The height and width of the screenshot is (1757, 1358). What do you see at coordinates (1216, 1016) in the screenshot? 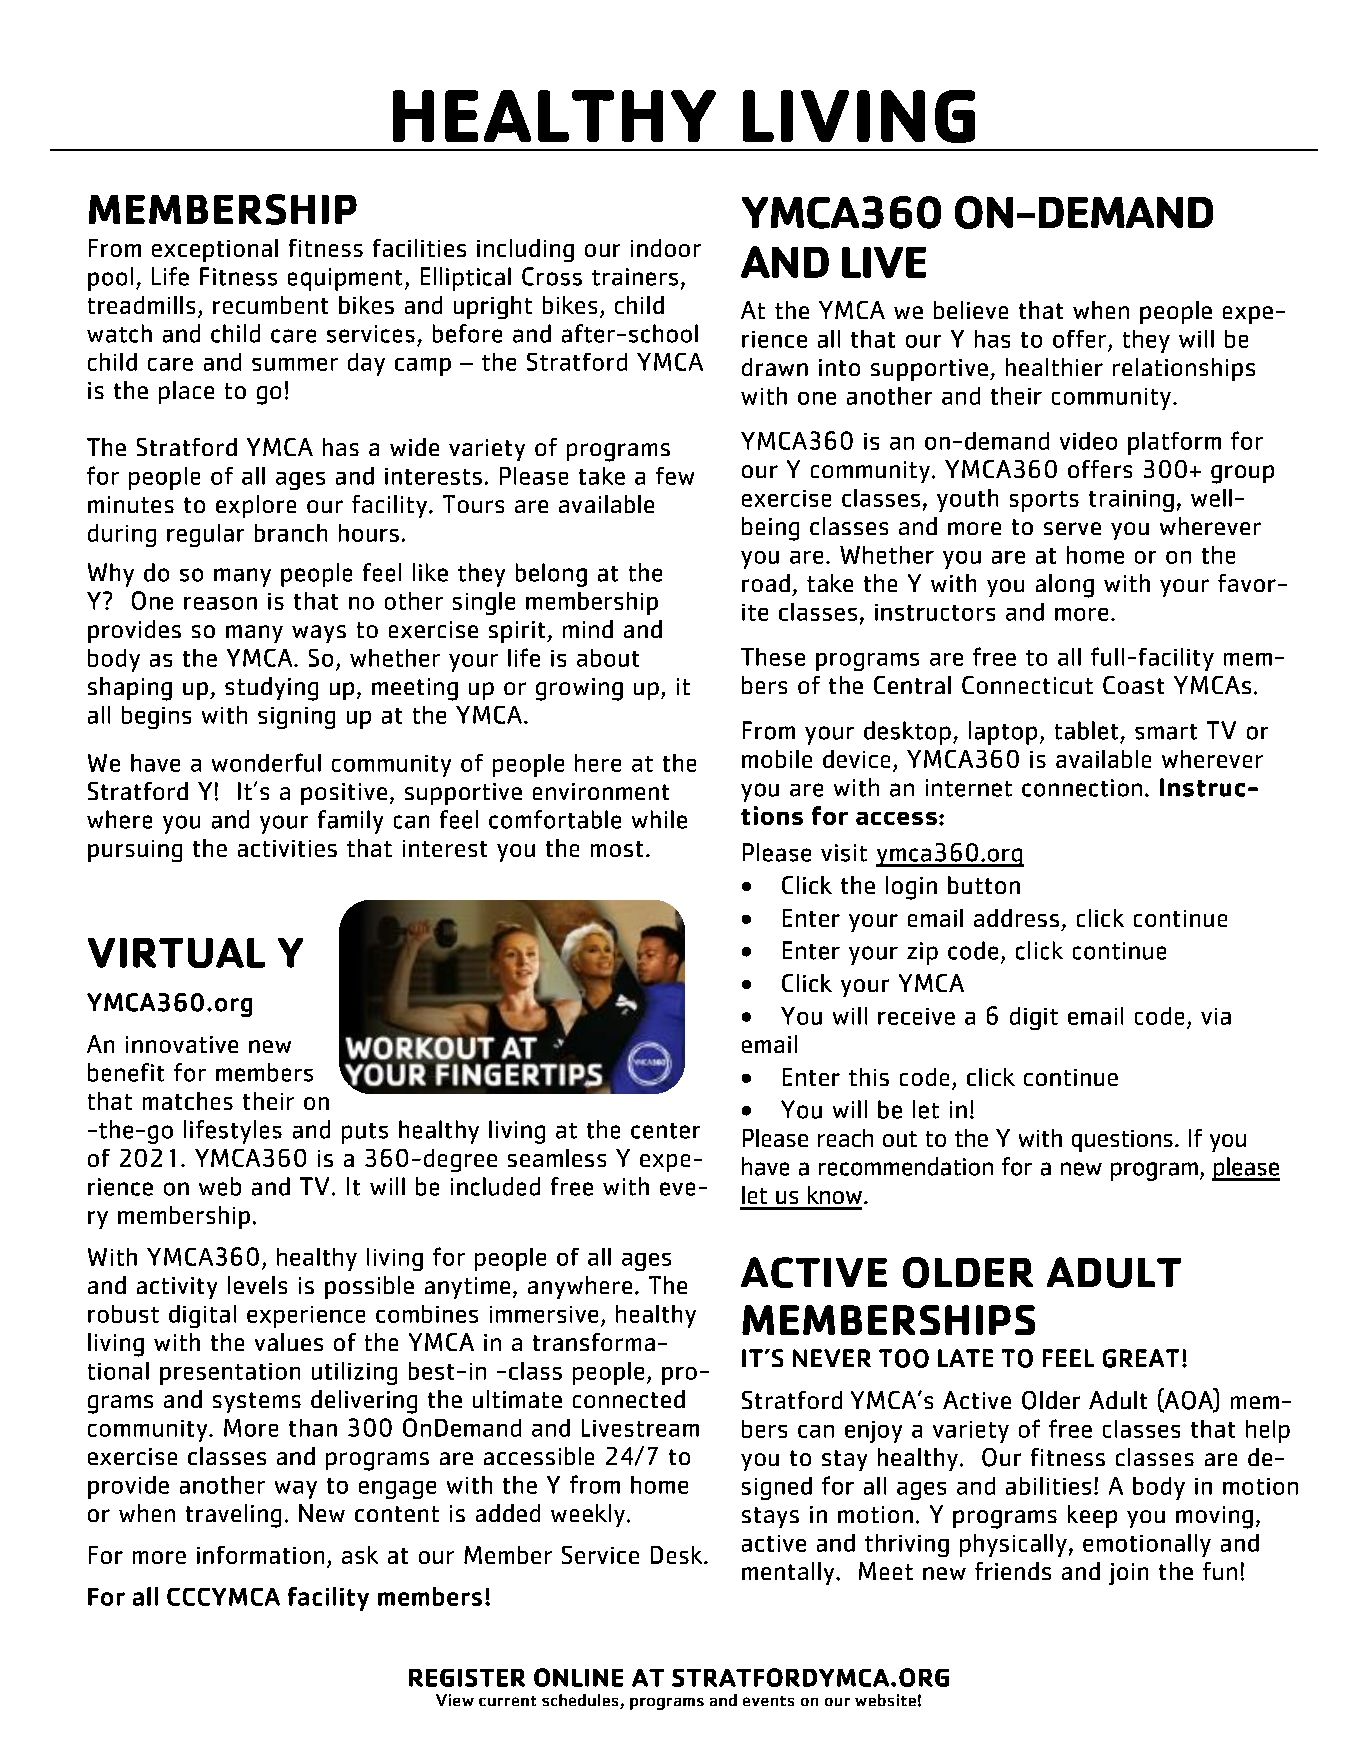
I see `via` at bounding box center [1216, 1016].
